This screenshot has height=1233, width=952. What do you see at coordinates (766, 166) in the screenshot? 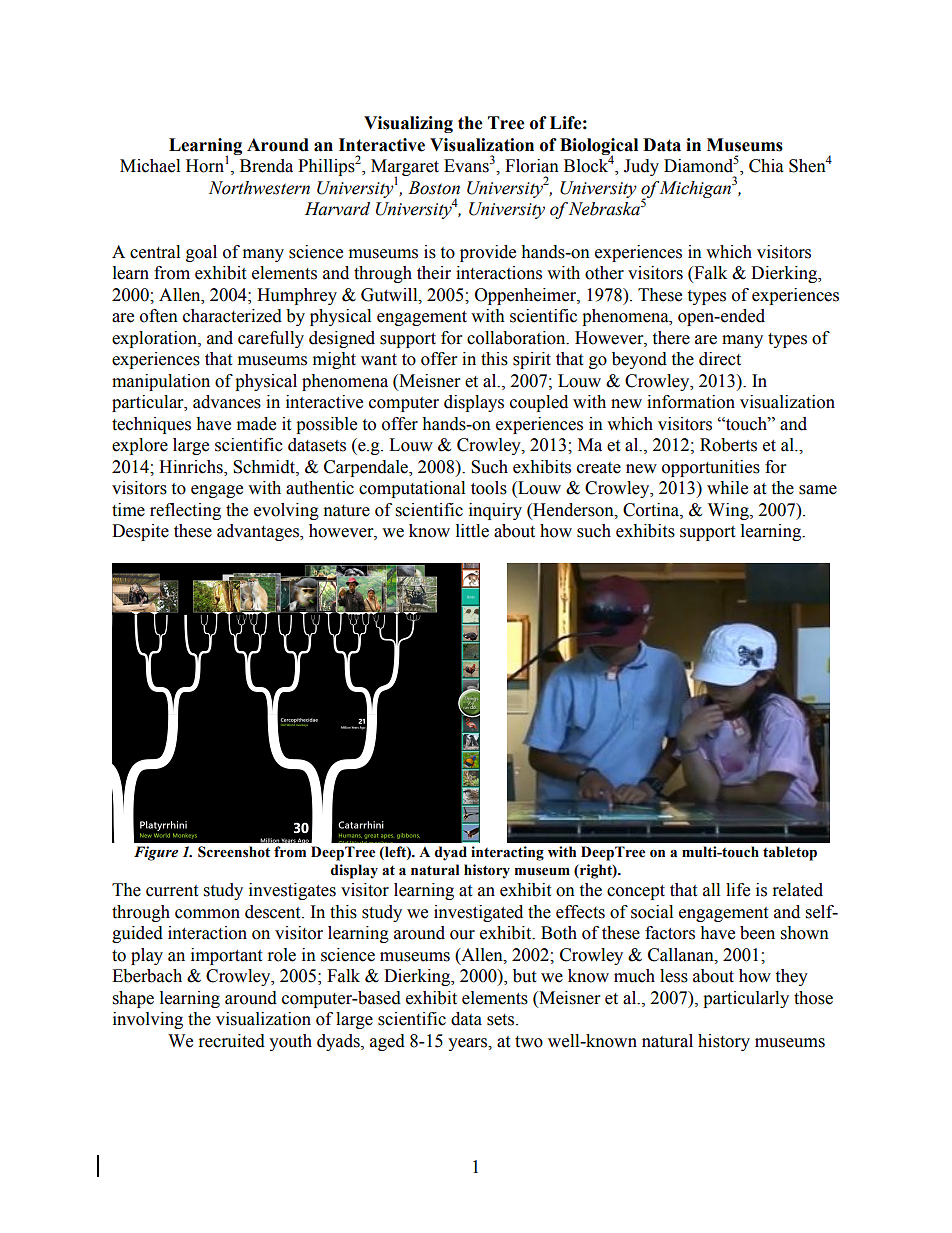
I see `Chia` at bounding box center [766, 166].
